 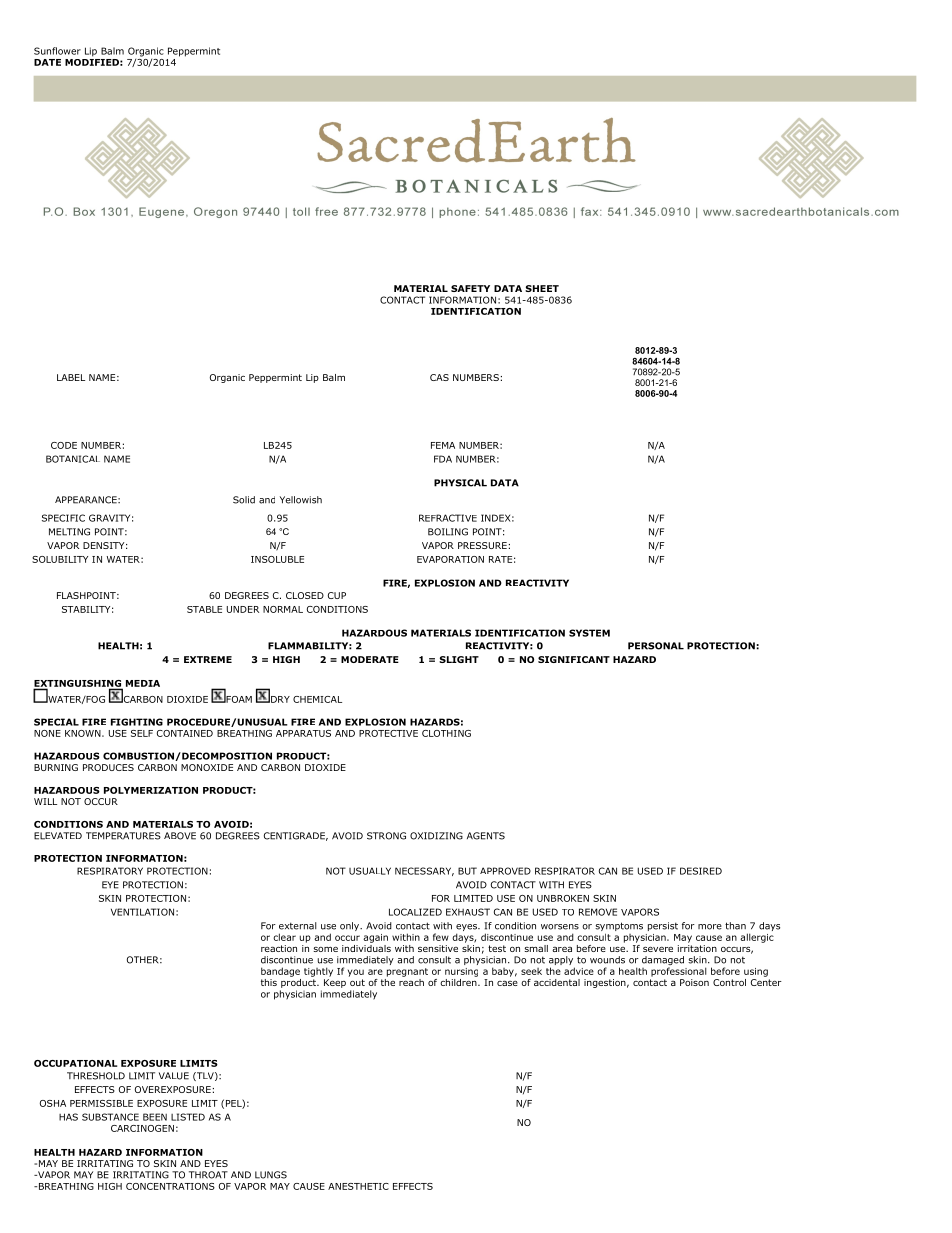 What do you see at coordinates (460, 483) in the page?
I see `PHYSICAL` at bounding box center [460, 483].
